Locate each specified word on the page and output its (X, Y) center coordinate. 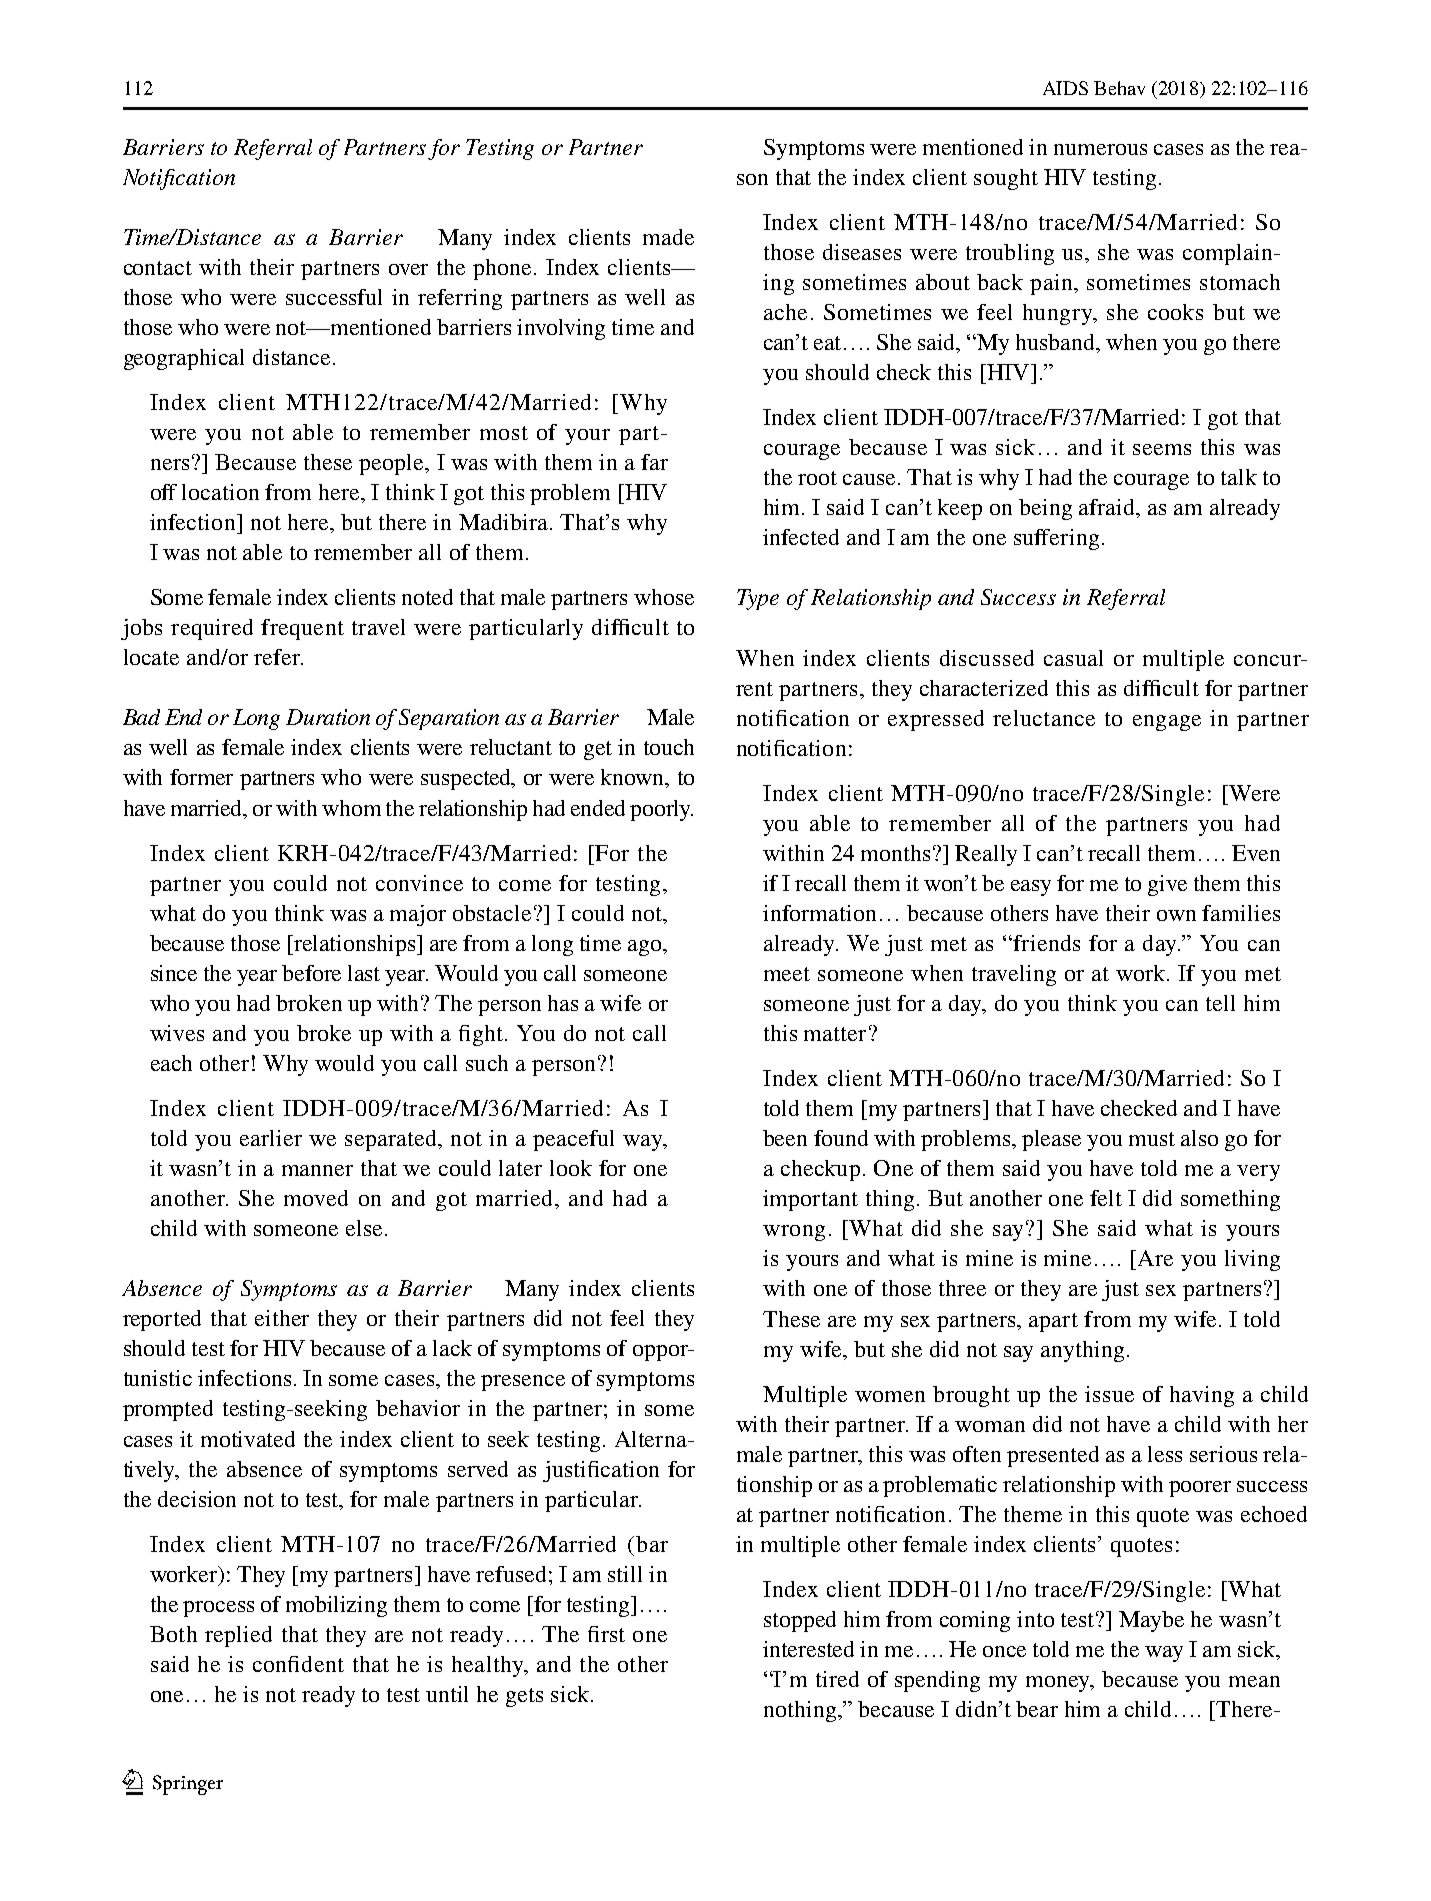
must (1152, 1139)
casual (1073, 658)
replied (238, 1636)
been (785, 1138)
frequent (302, 629)
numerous (1100, 149)
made (668, 237)
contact (158, 268)
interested (808, 1649)
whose (664, 597)
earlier (271, 1138)
